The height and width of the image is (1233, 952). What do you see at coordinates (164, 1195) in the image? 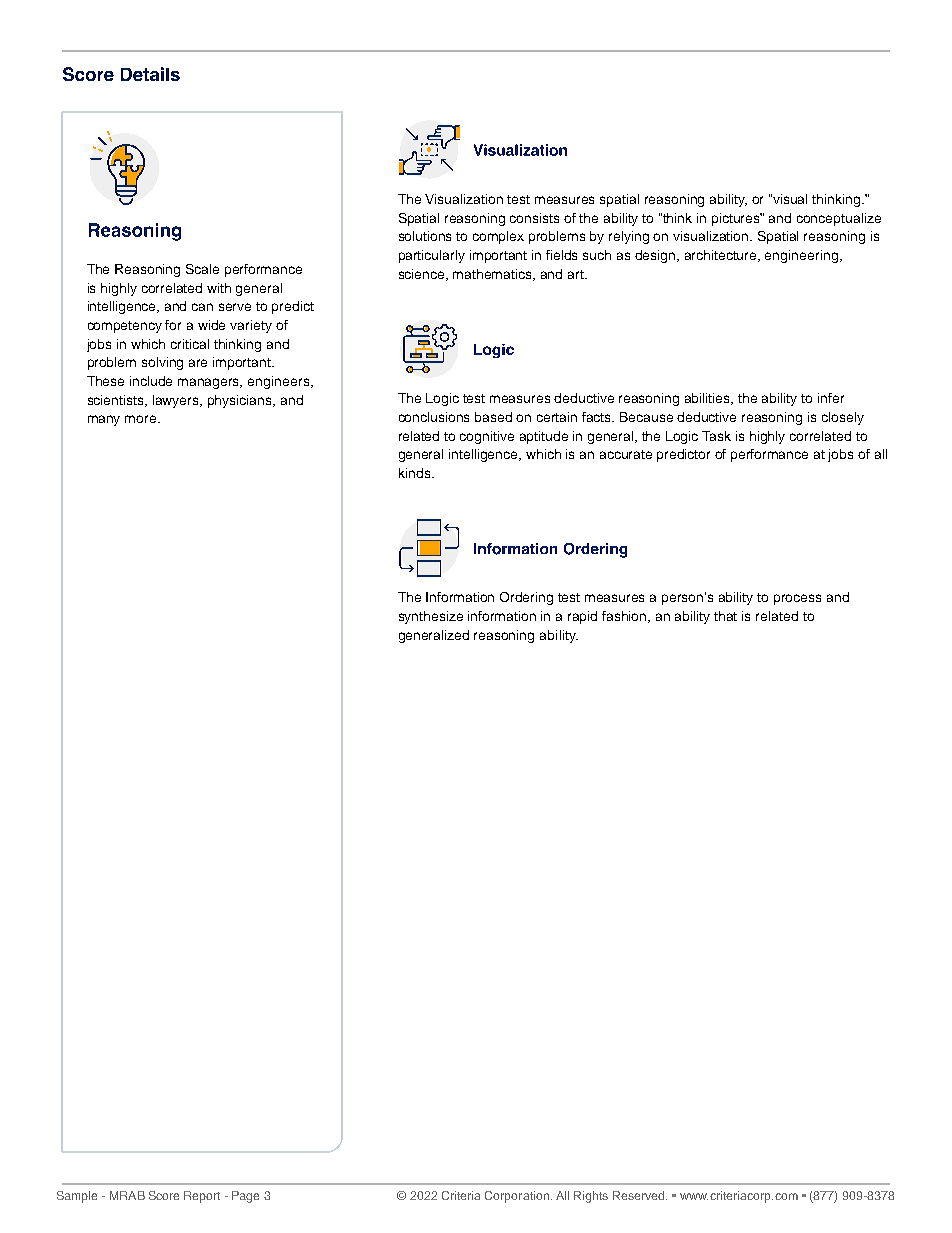
I see `Score` at bounding box center [164, 1195].
